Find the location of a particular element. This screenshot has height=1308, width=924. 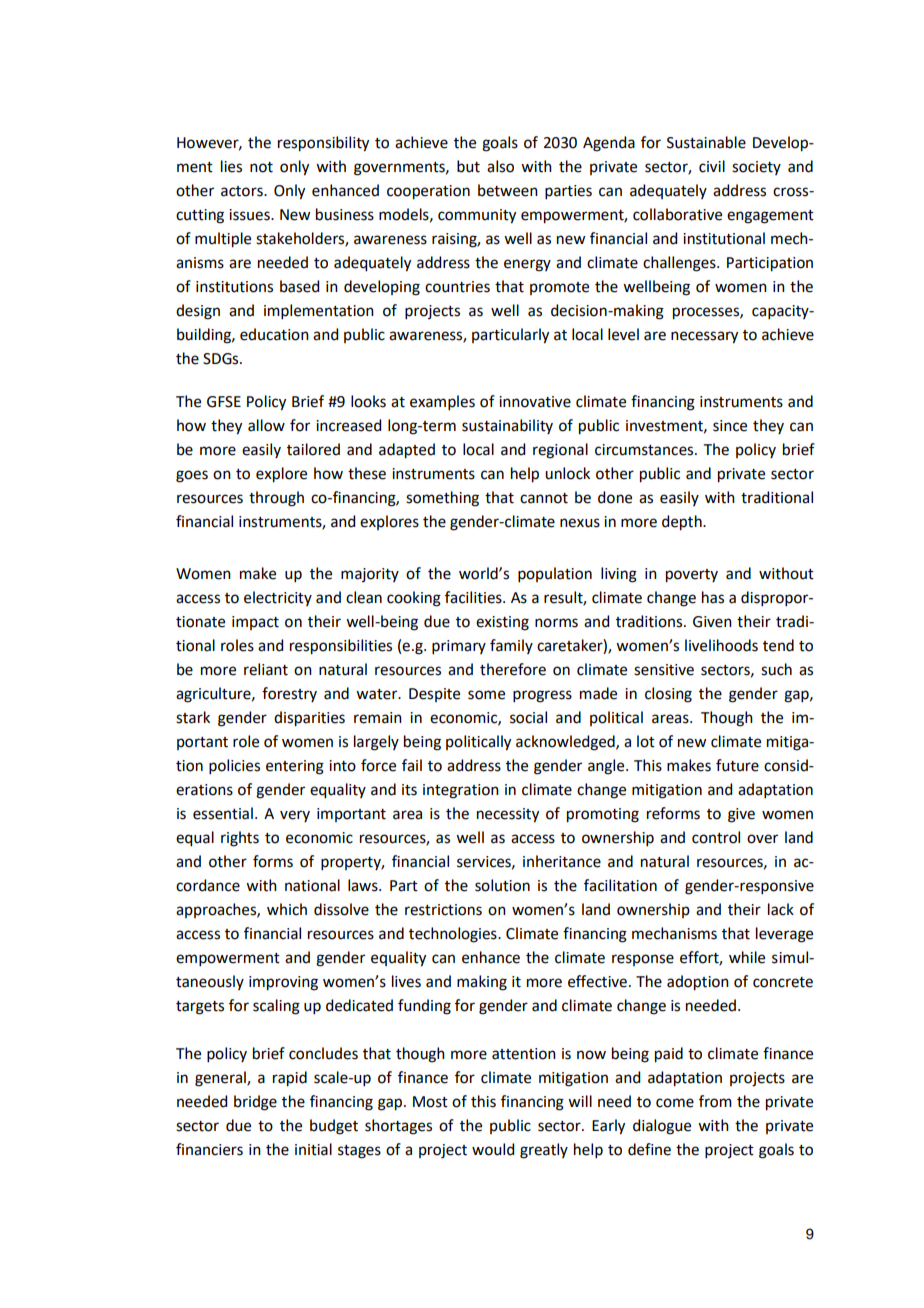

from is located at coordinates (715, 1101).
